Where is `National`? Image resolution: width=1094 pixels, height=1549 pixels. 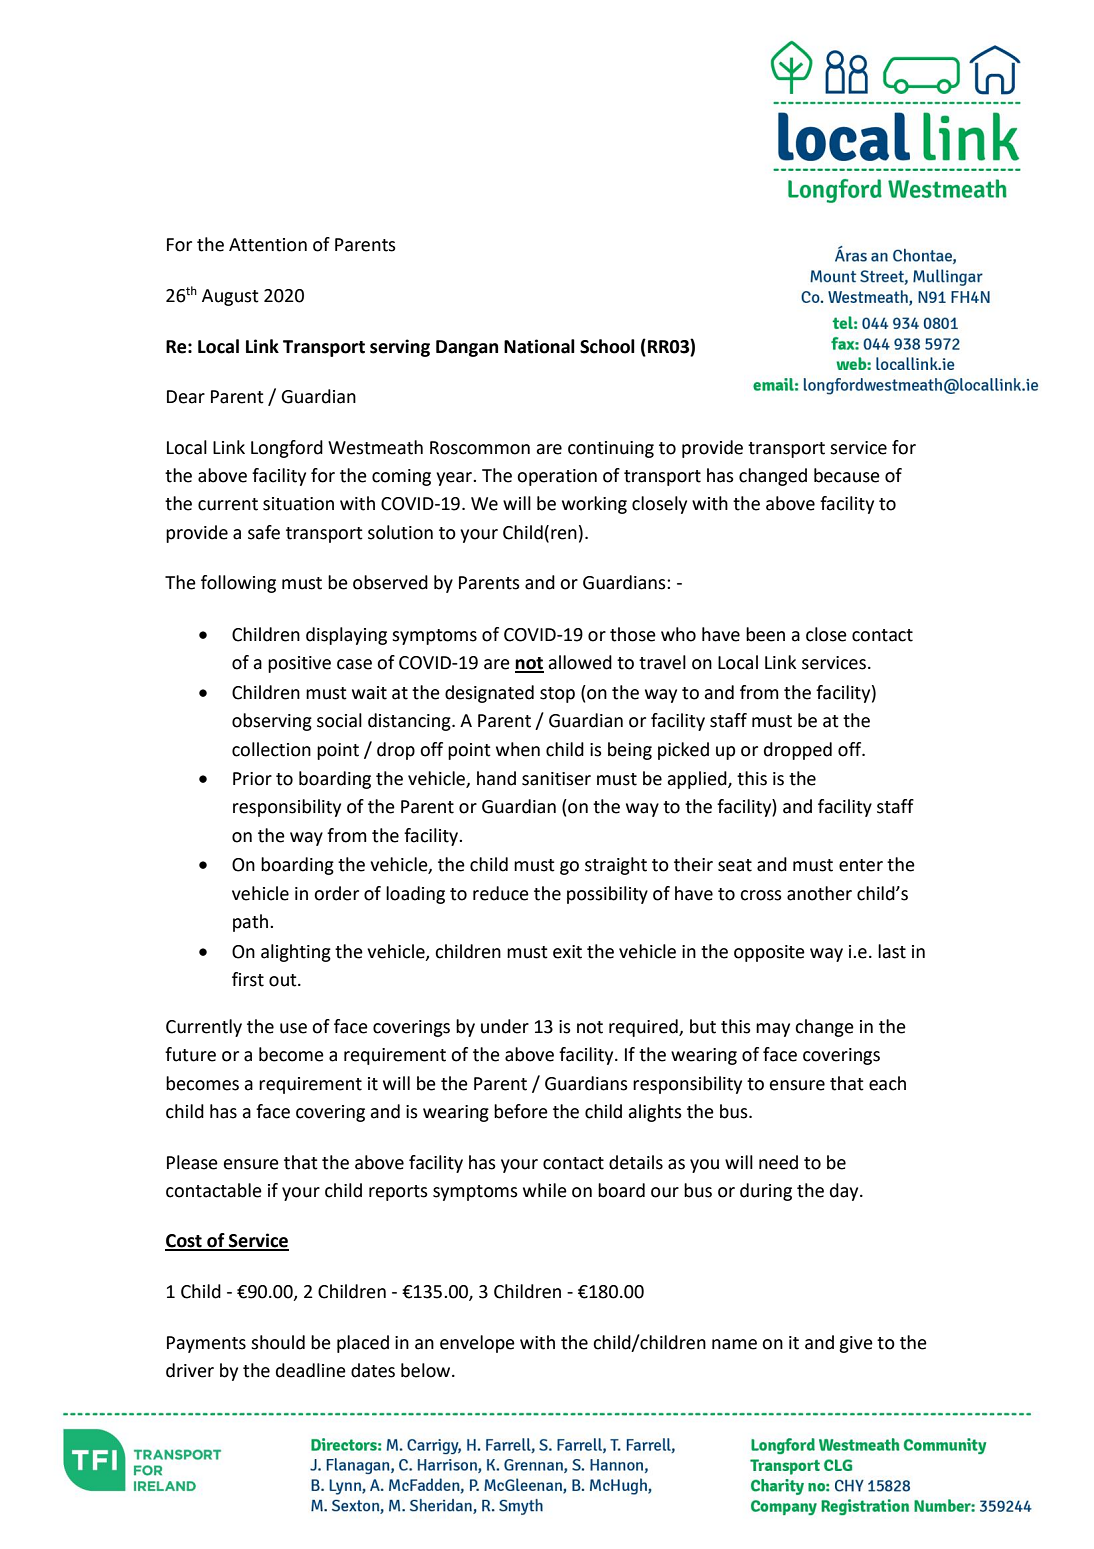 National is located at coordinates (539, 346).
